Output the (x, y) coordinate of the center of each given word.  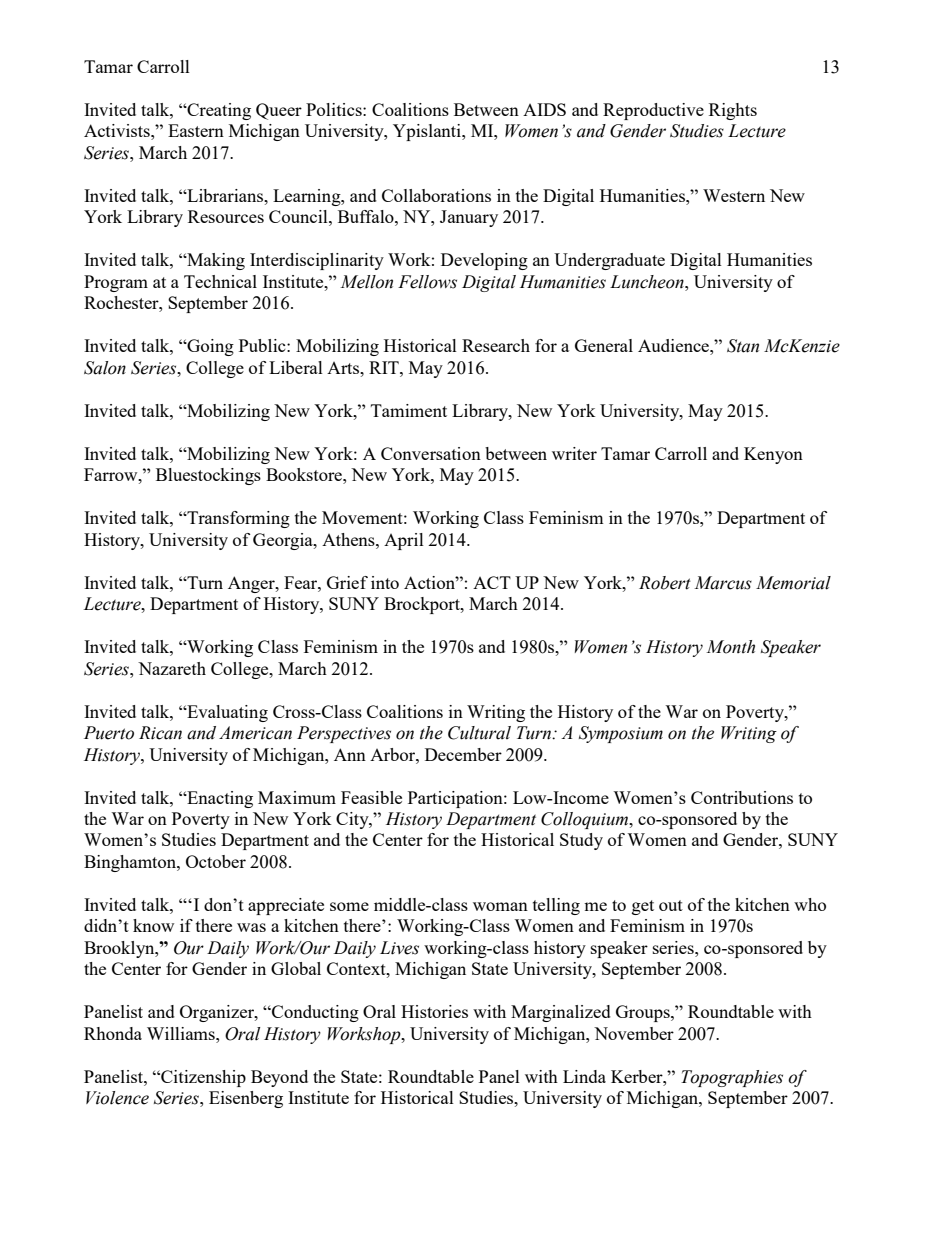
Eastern (196, 130)
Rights (733, 111)
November (634, 1033)
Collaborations (436, 195)
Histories (434, 1011)
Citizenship (202, 1078)
